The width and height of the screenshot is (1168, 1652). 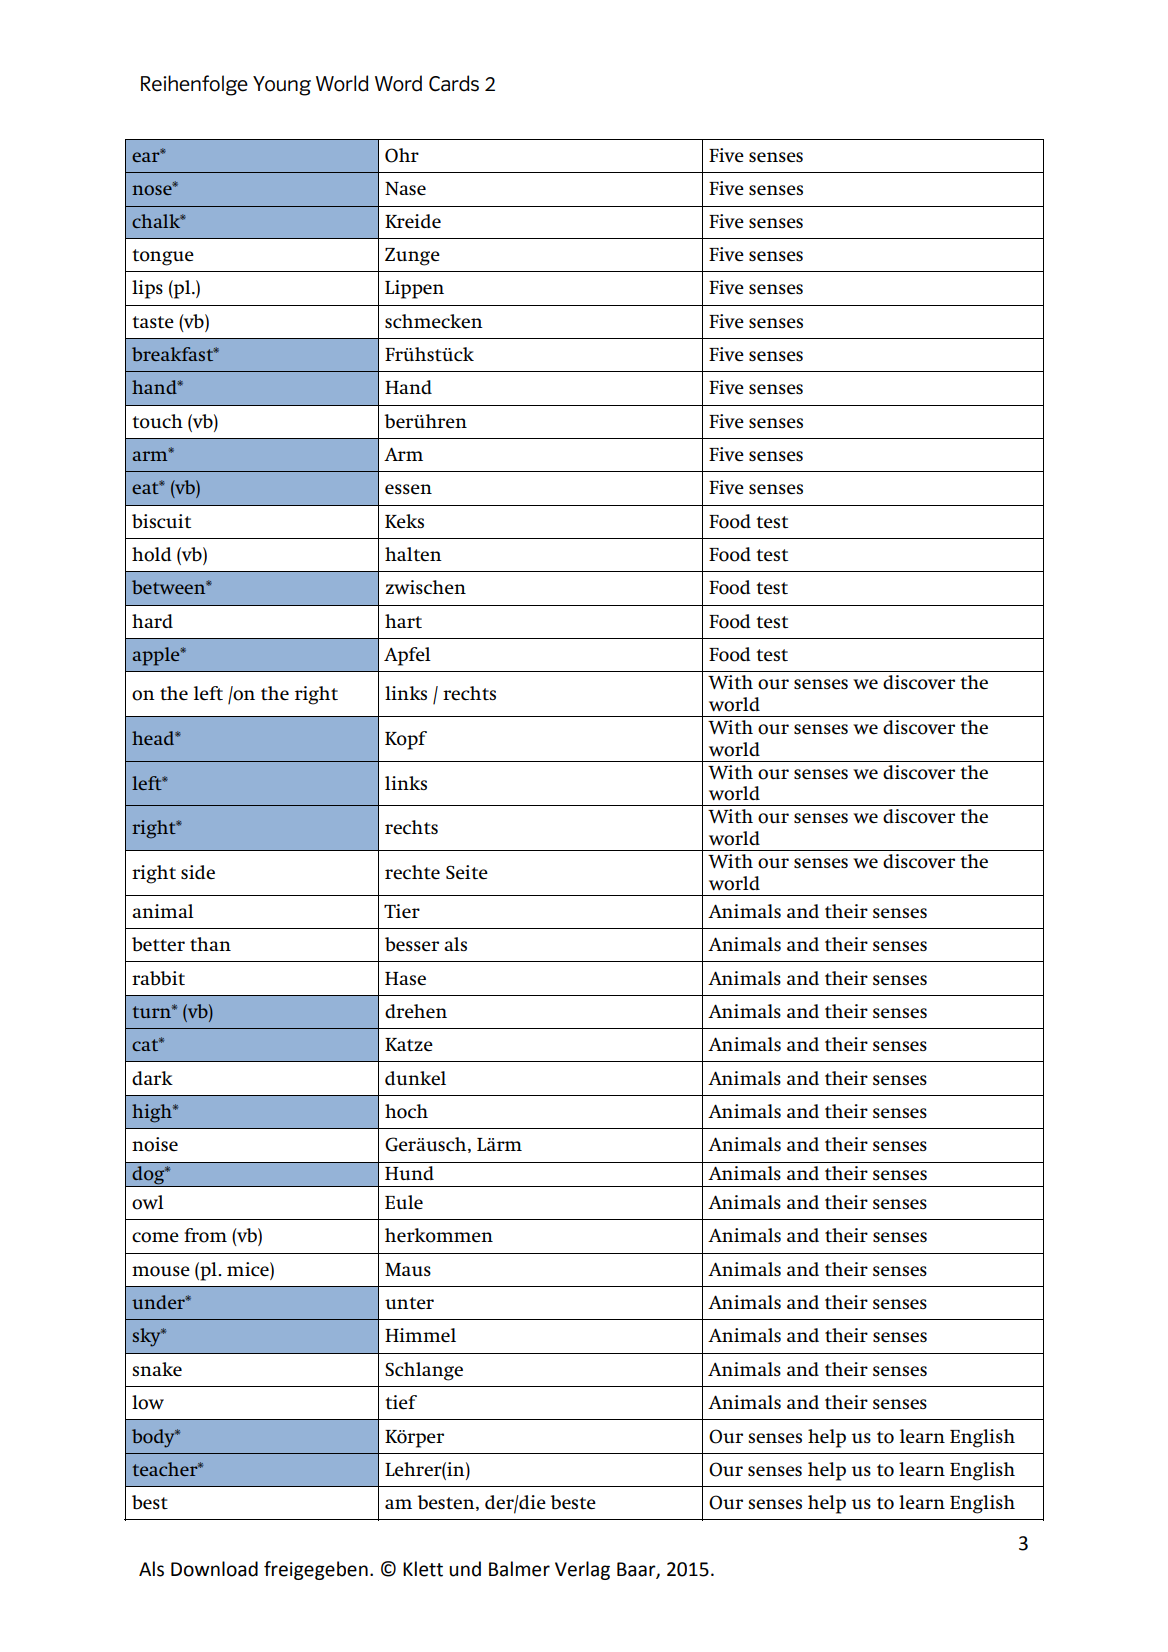 What do you see at coordinates (415, 1078) in the screenshot?
I see `dunkel` at bounding box center [415, 1078].
